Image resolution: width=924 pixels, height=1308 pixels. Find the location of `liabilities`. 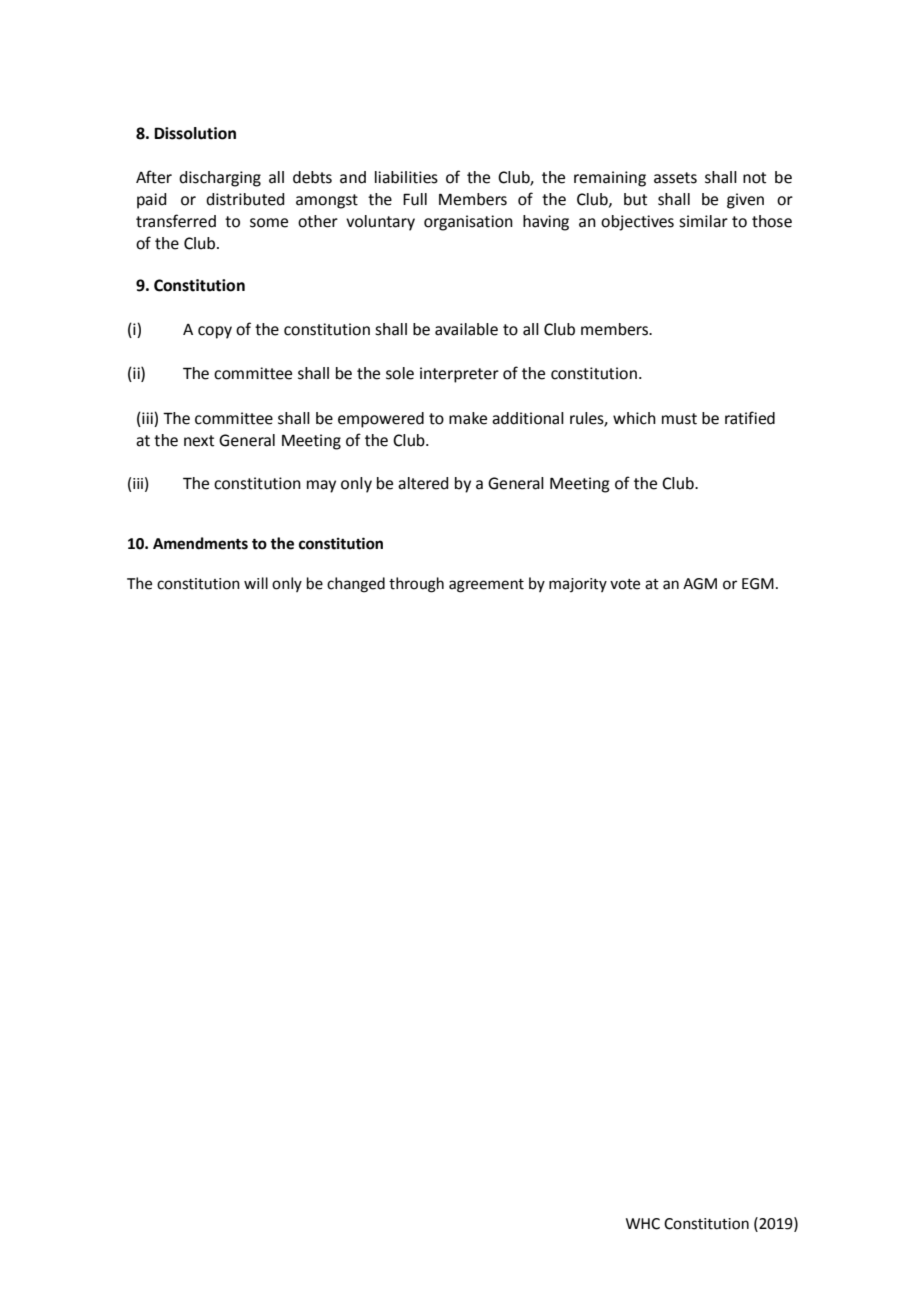

liabilities is located at coordinates (406, 177).
